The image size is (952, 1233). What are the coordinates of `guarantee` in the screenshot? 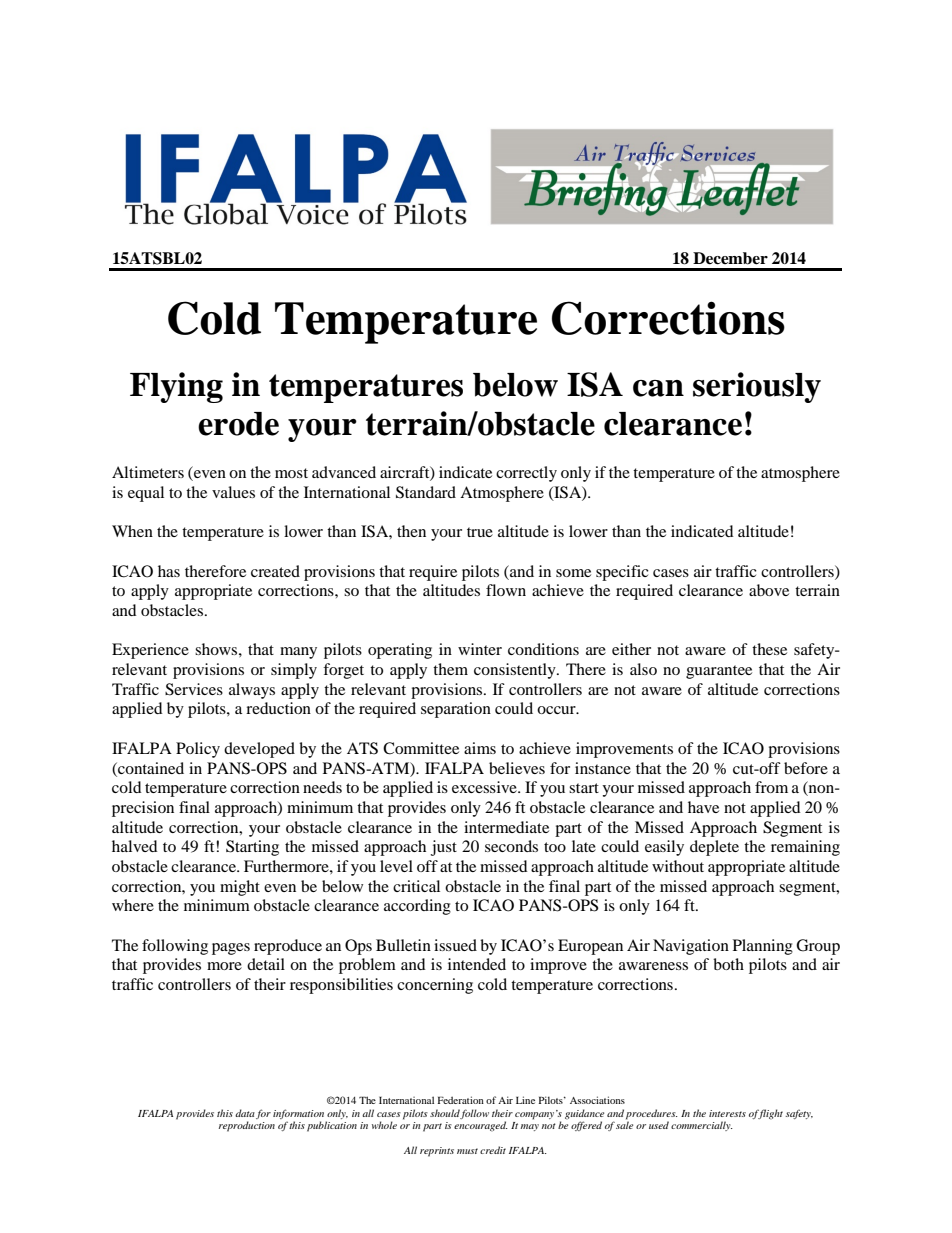 It's located at (719, 672).
